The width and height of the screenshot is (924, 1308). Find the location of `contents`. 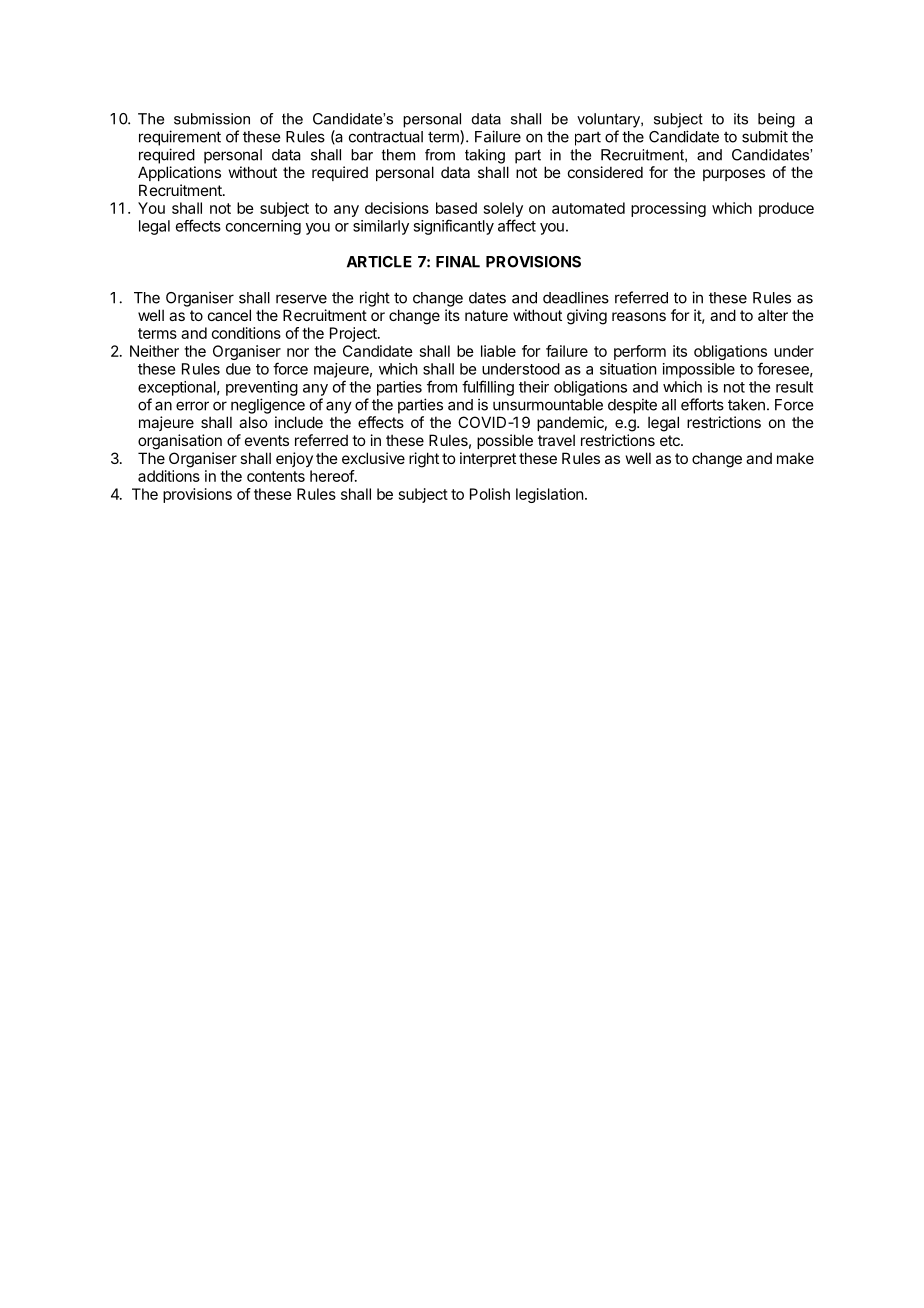

contents is located at coordinates (276, 476).
